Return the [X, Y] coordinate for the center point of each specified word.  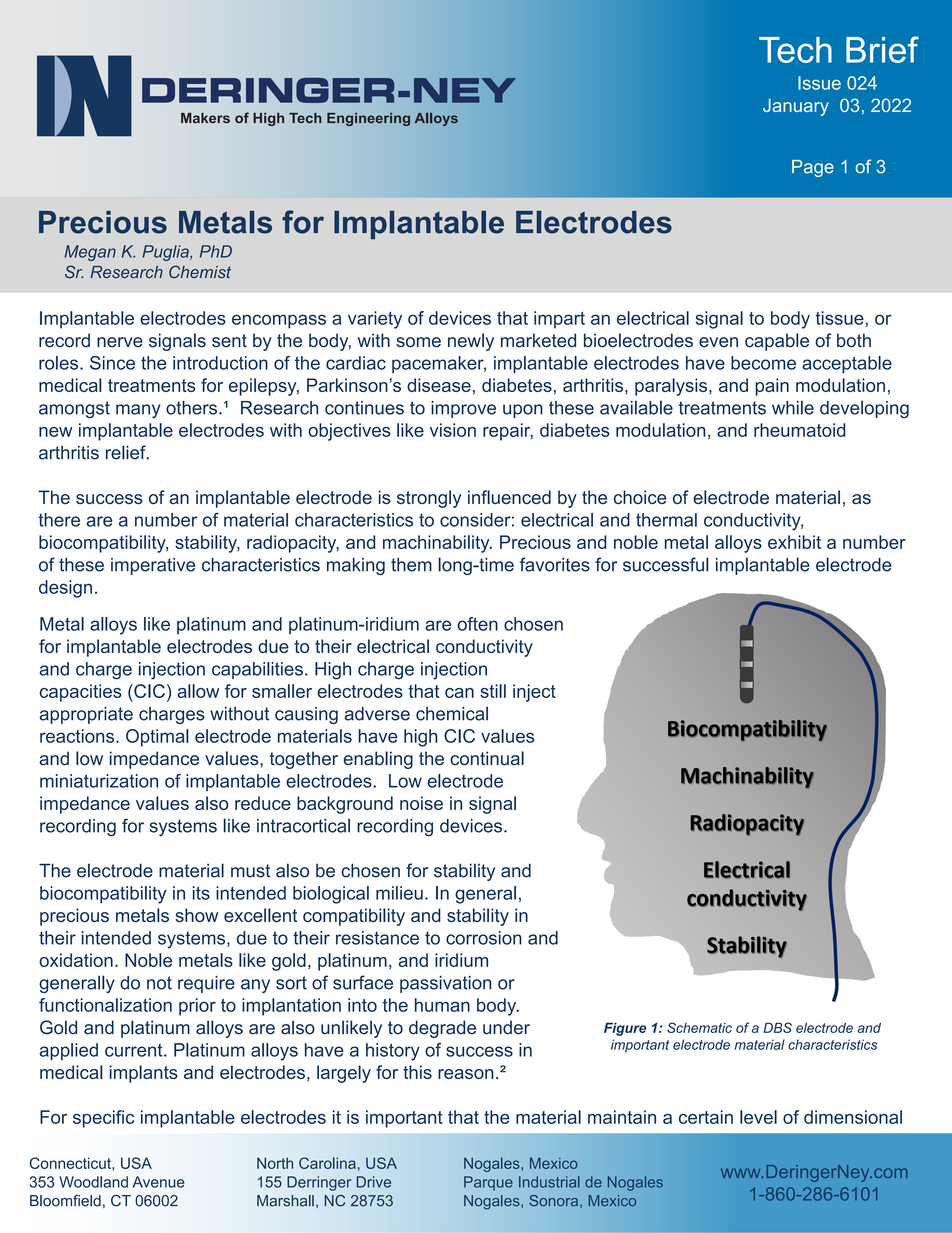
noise [421, 803]
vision [453, 430]
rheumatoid [800, 430]
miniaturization [99, 781]
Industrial [549, 1182]
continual [487, 758]
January [796, 107]
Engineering [368, 119]
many [138, 411]
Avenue [159, 1182]
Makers [205, 118]
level [758, 1117]
